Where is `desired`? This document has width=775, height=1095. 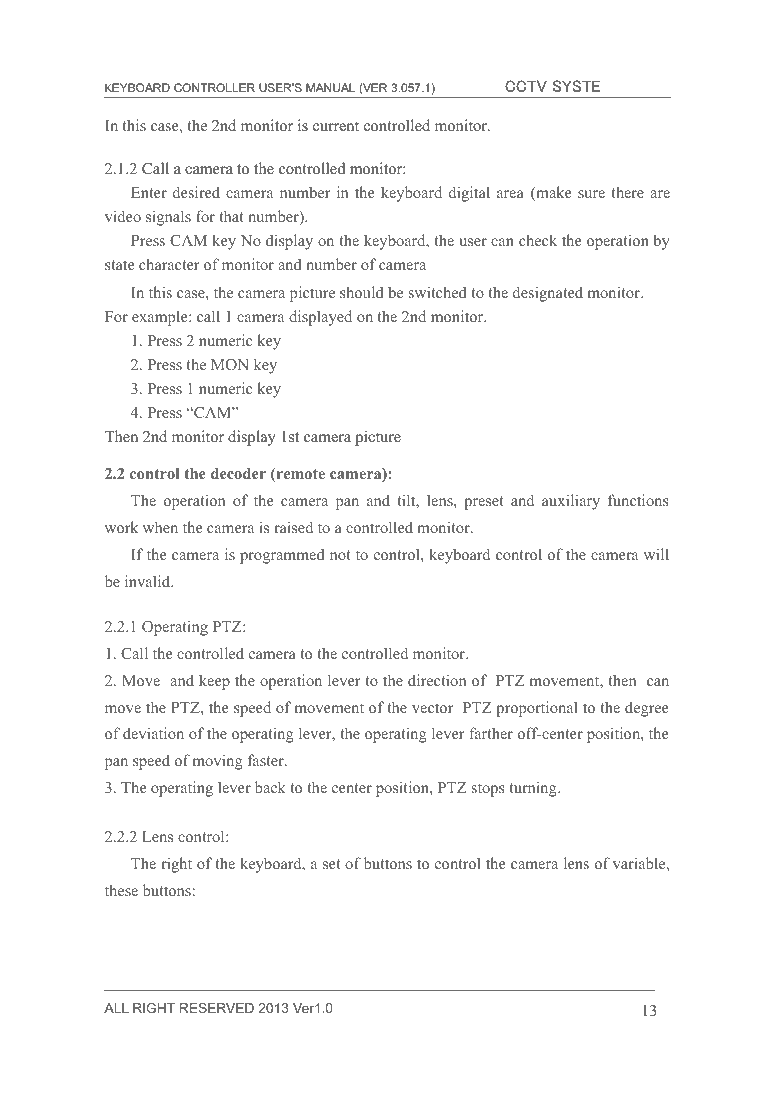 desired is located at coordinates (196, 192).
